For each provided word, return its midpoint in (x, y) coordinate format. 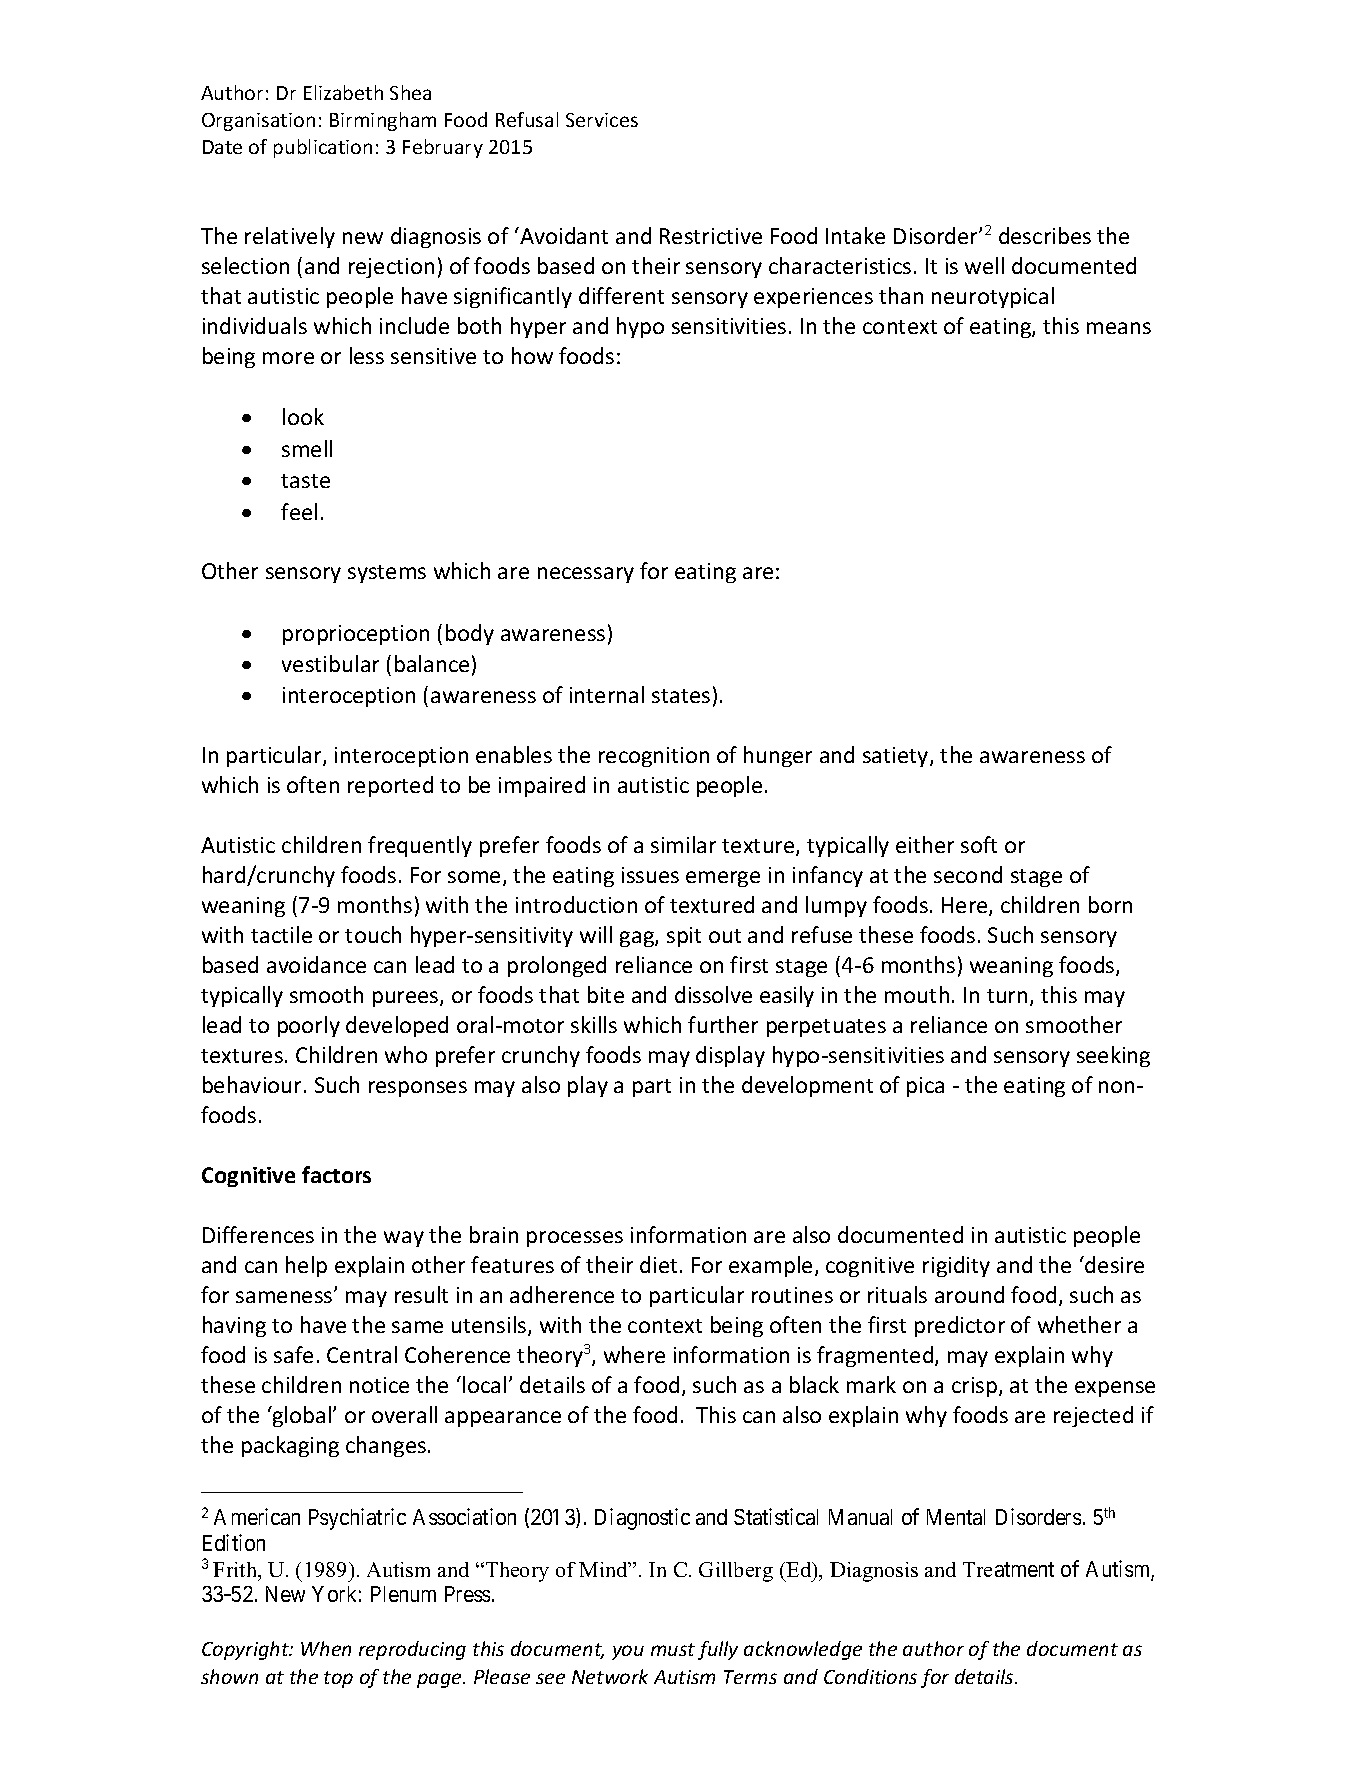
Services (602, 120)
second (968, 874)
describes (1045, 235)
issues (650, 875)
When (326, 1648)
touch (373, 934)
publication (323, 148)
